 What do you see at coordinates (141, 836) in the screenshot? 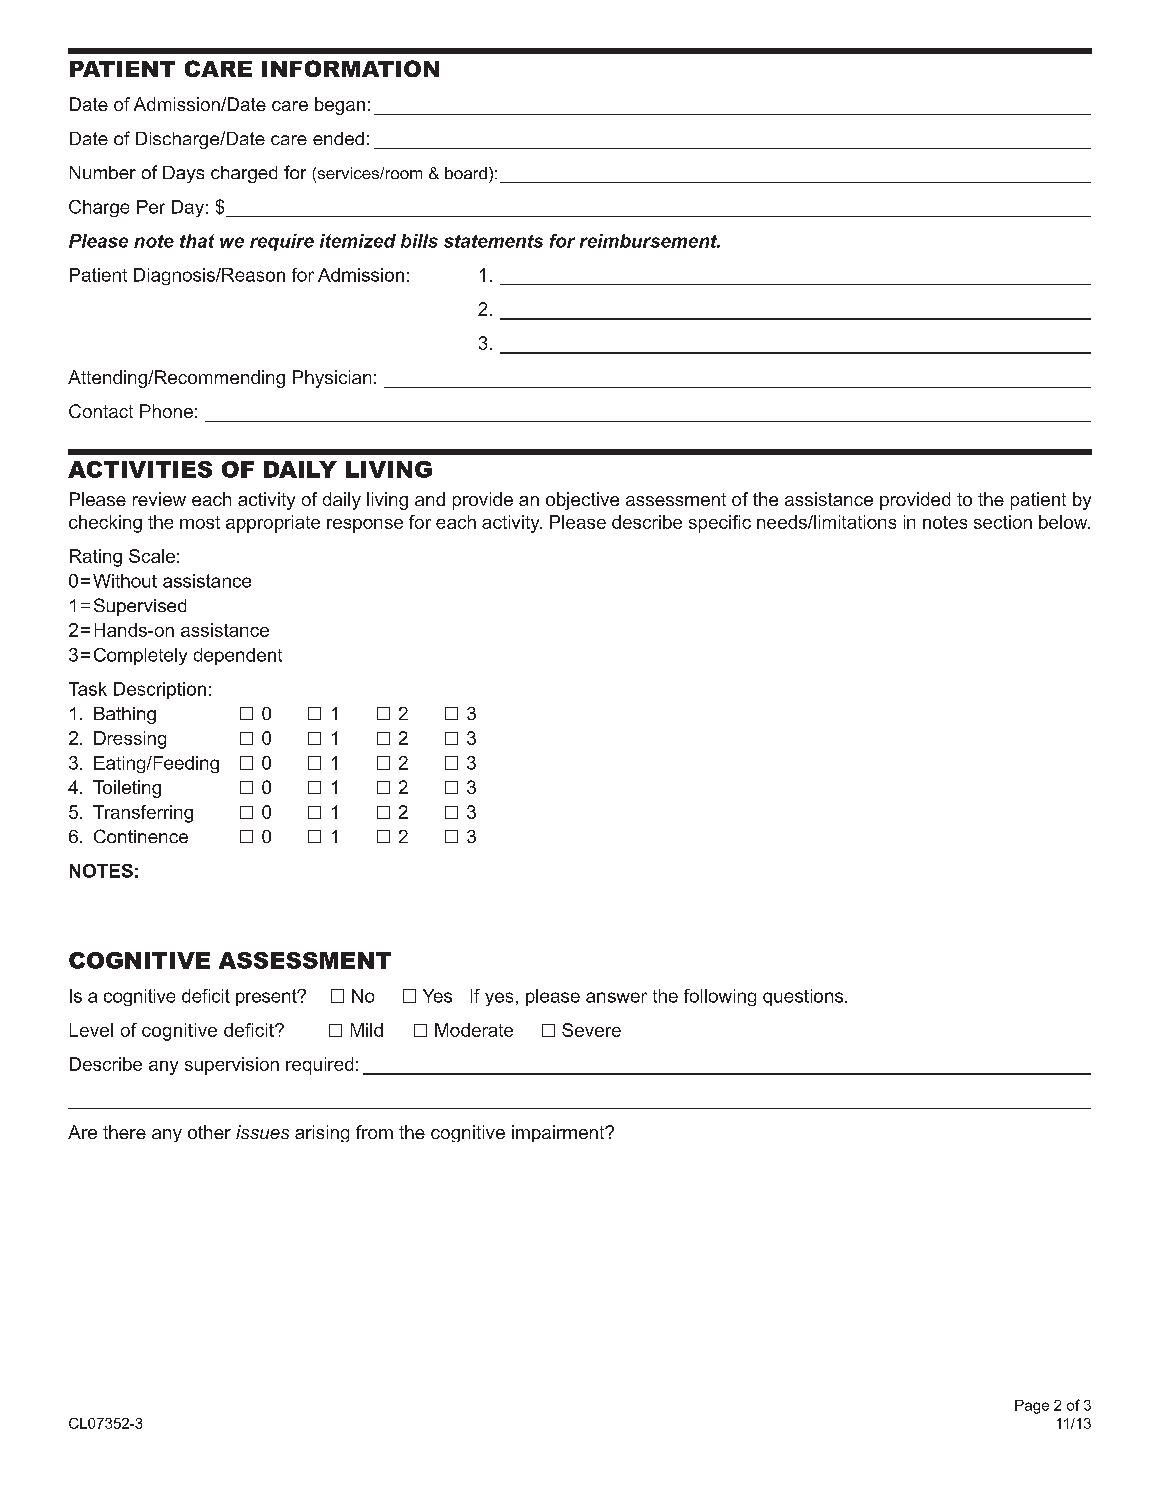
I see `Continence` at bounding box center [141, 836].
